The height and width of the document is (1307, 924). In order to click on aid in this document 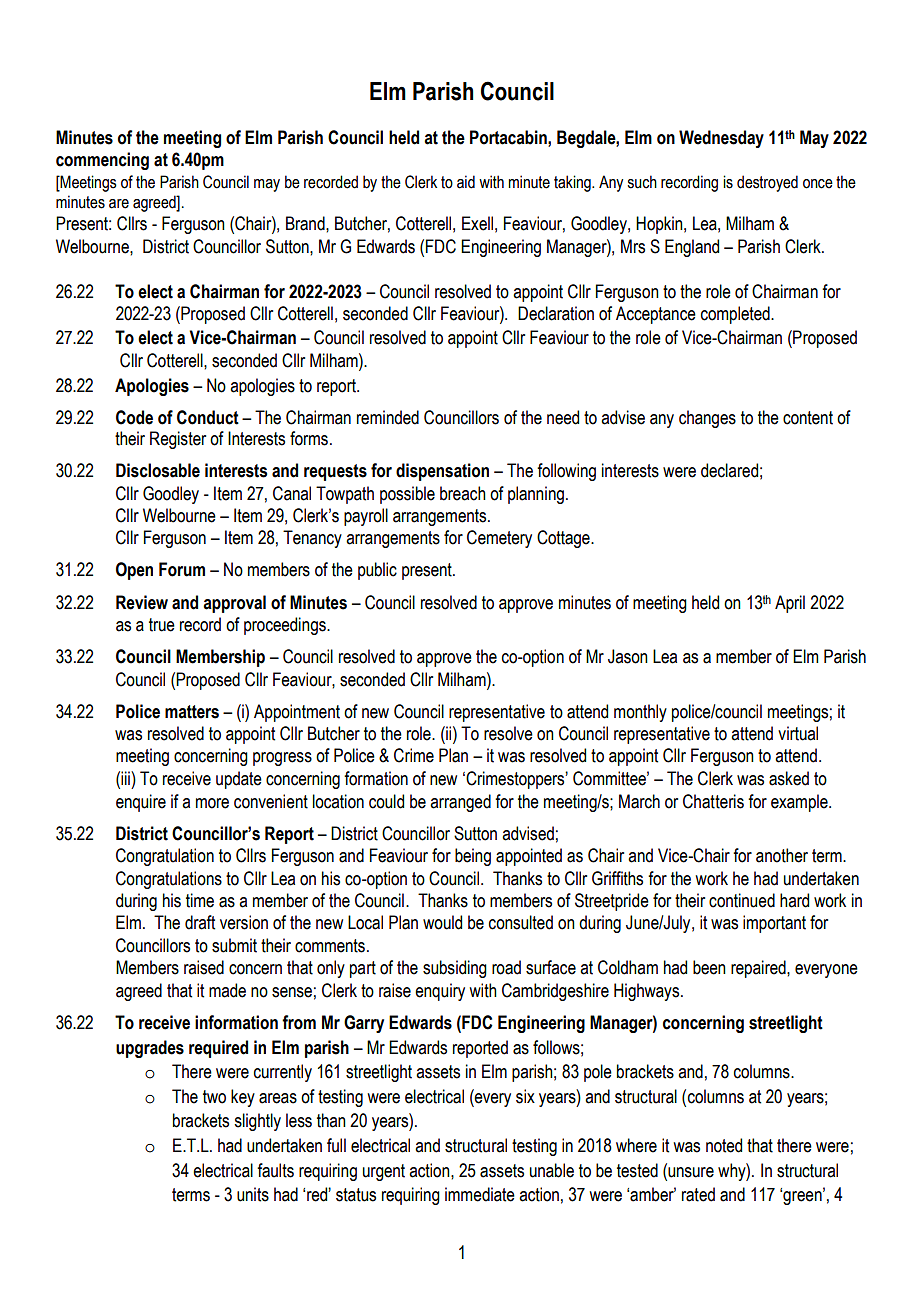, I will do `click(466, 182)`.
